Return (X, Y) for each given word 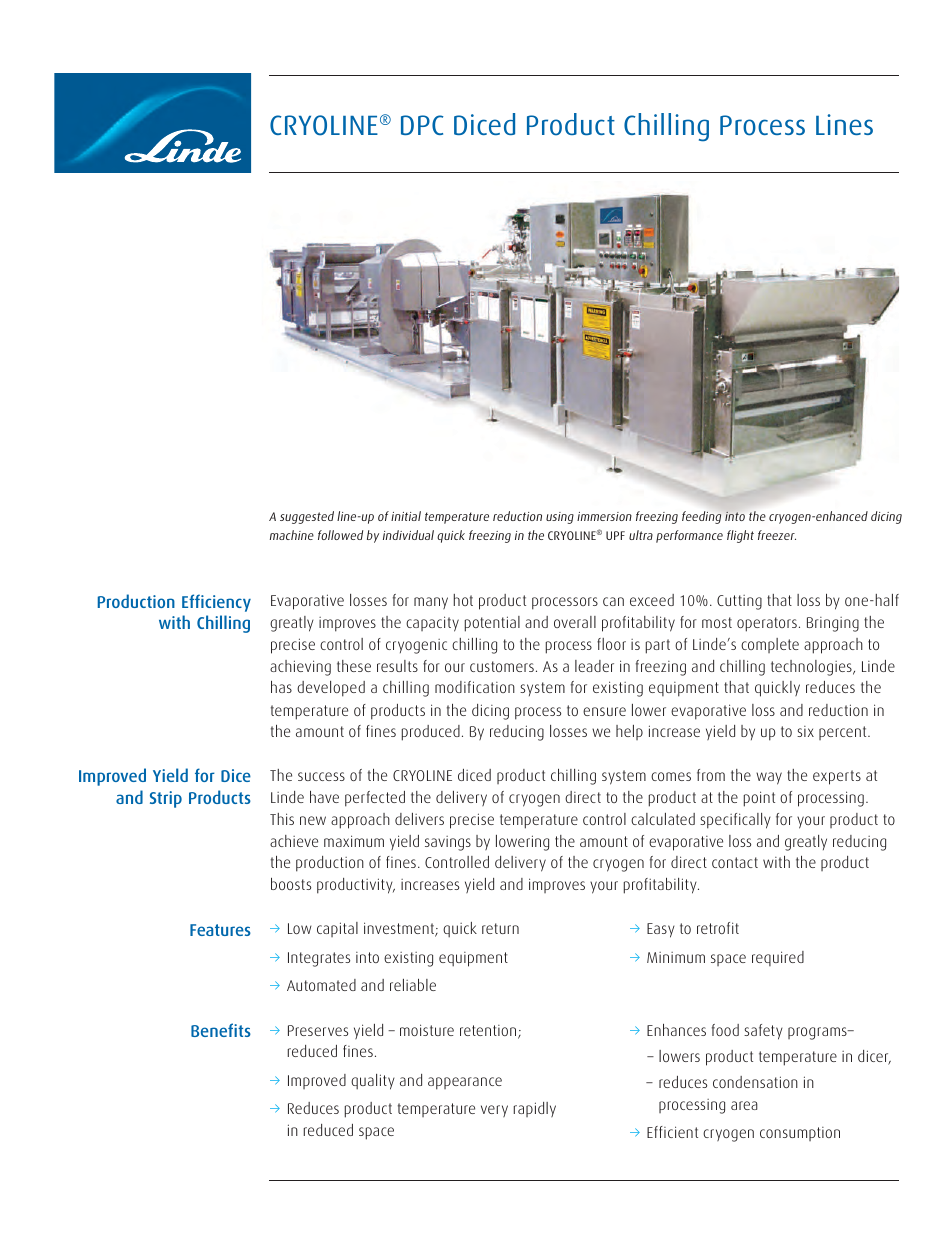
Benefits (221, 1030)
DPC (422, 125)
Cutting (739, 602)
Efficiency (216, 603)
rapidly (534, 1109)
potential (492, 624)
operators (767, 624)
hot (463, 600)
